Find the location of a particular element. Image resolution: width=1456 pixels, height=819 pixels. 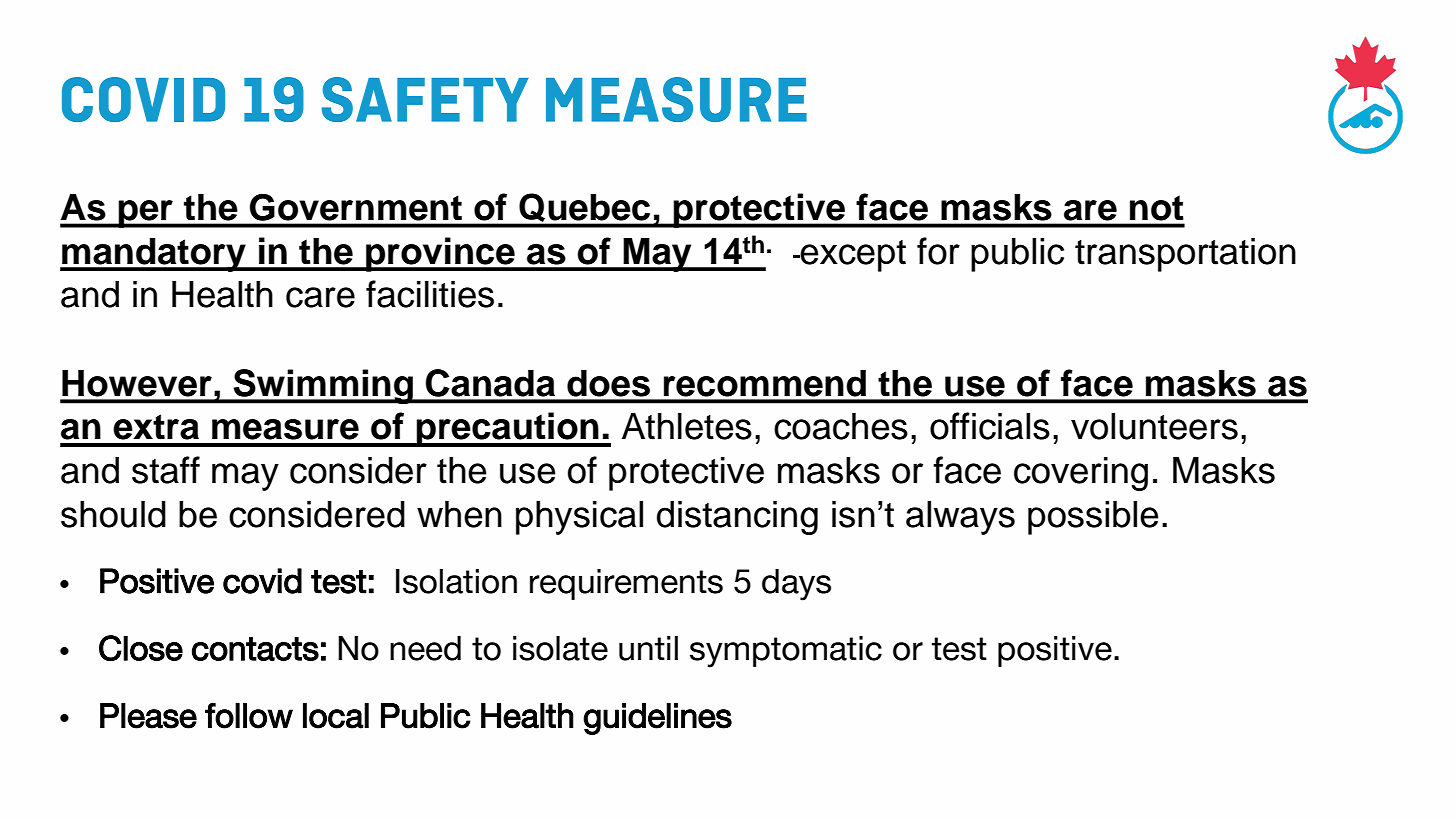

extra is located at coordinates (156, 427).
